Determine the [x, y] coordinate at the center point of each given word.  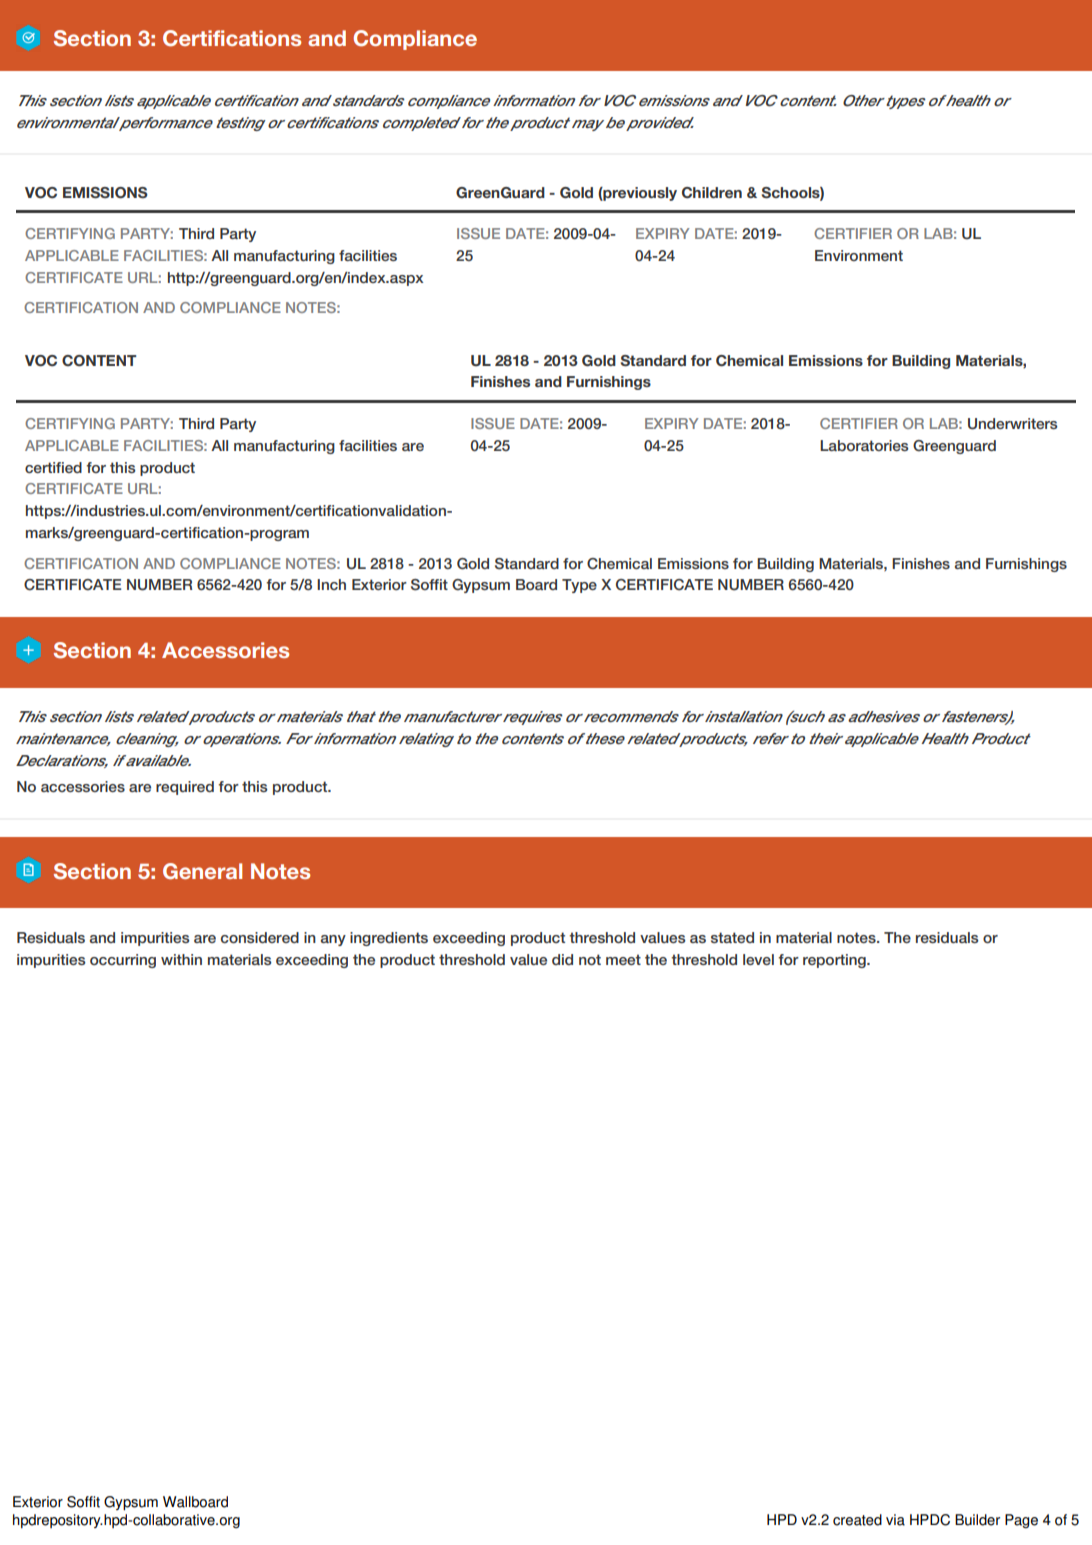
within [181, 959]
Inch [331, 584]
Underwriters [1013, 424]
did [562, 959]
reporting [835, 961]
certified [53, 467]
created [857, 1520]
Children [712, 193]
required [185, 788]
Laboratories [864, 445]
